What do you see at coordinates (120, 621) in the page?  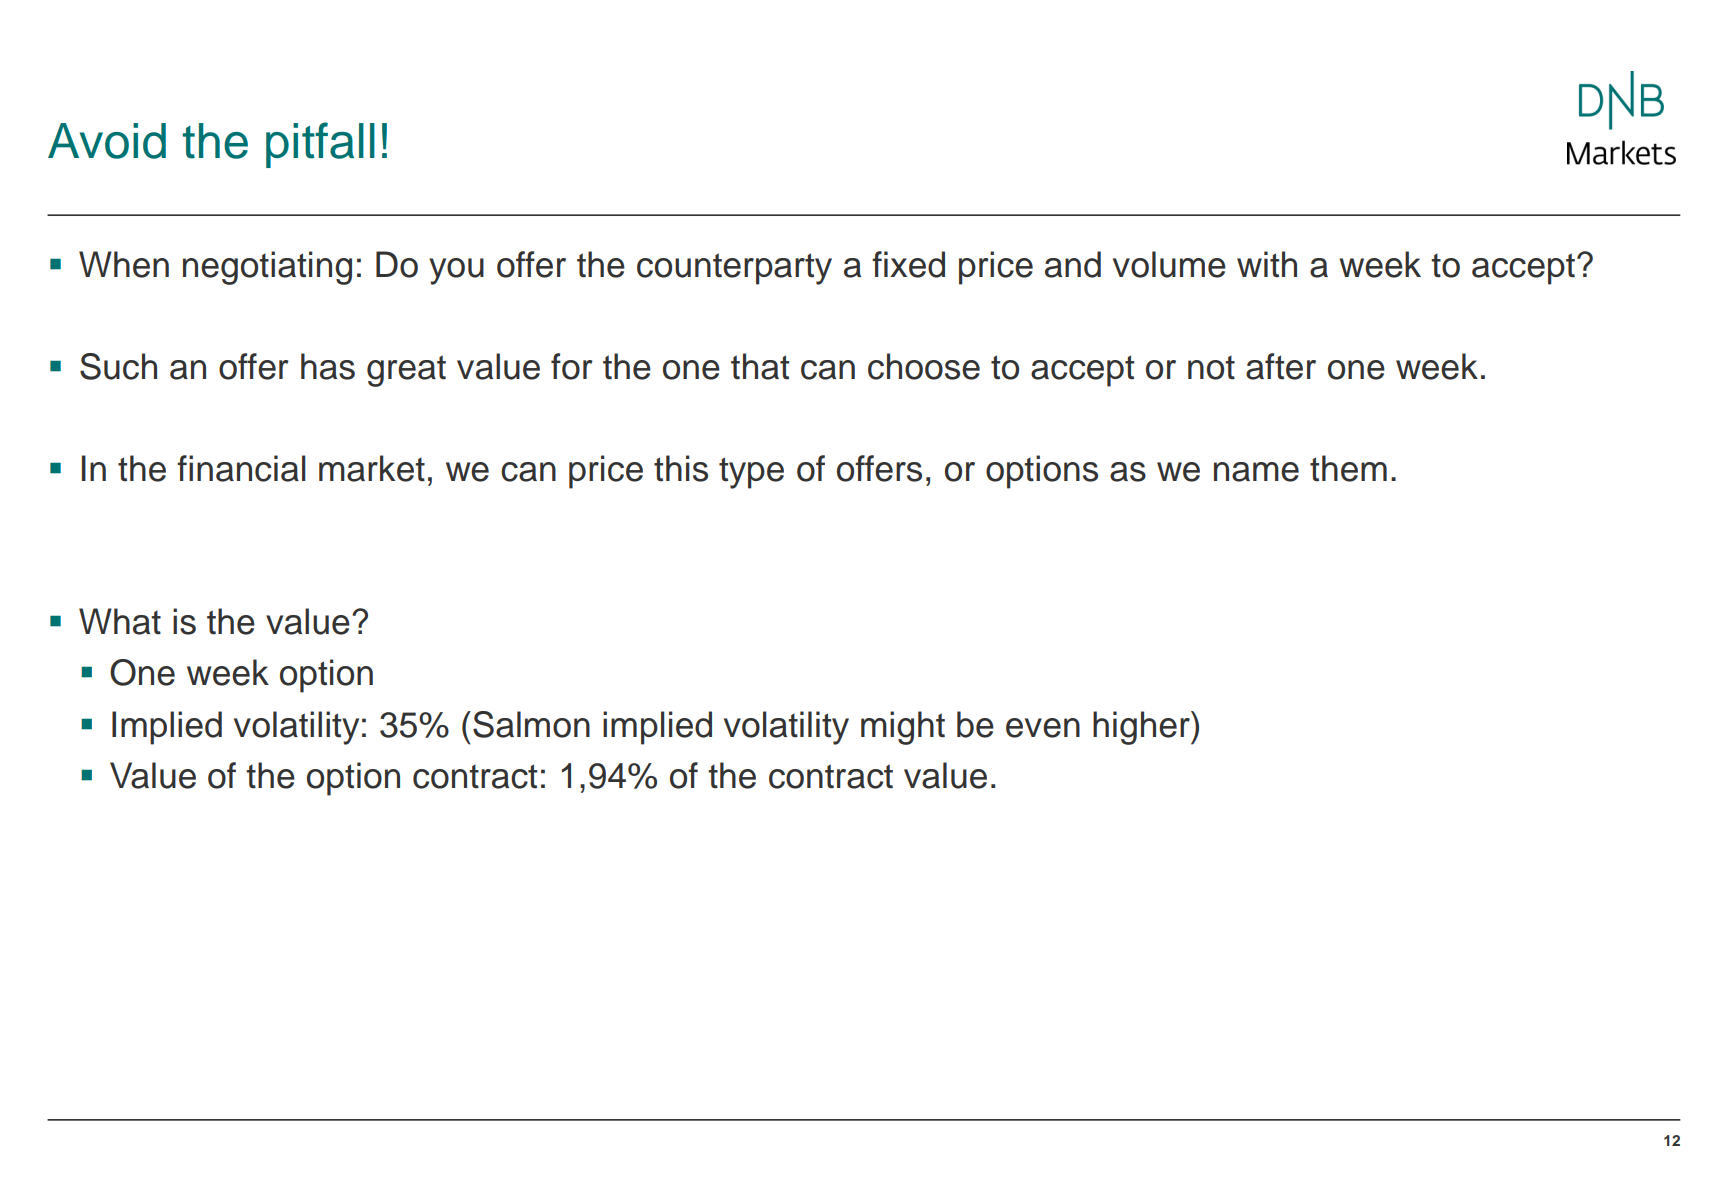 I see `What` at bounding box center [120, 621].
